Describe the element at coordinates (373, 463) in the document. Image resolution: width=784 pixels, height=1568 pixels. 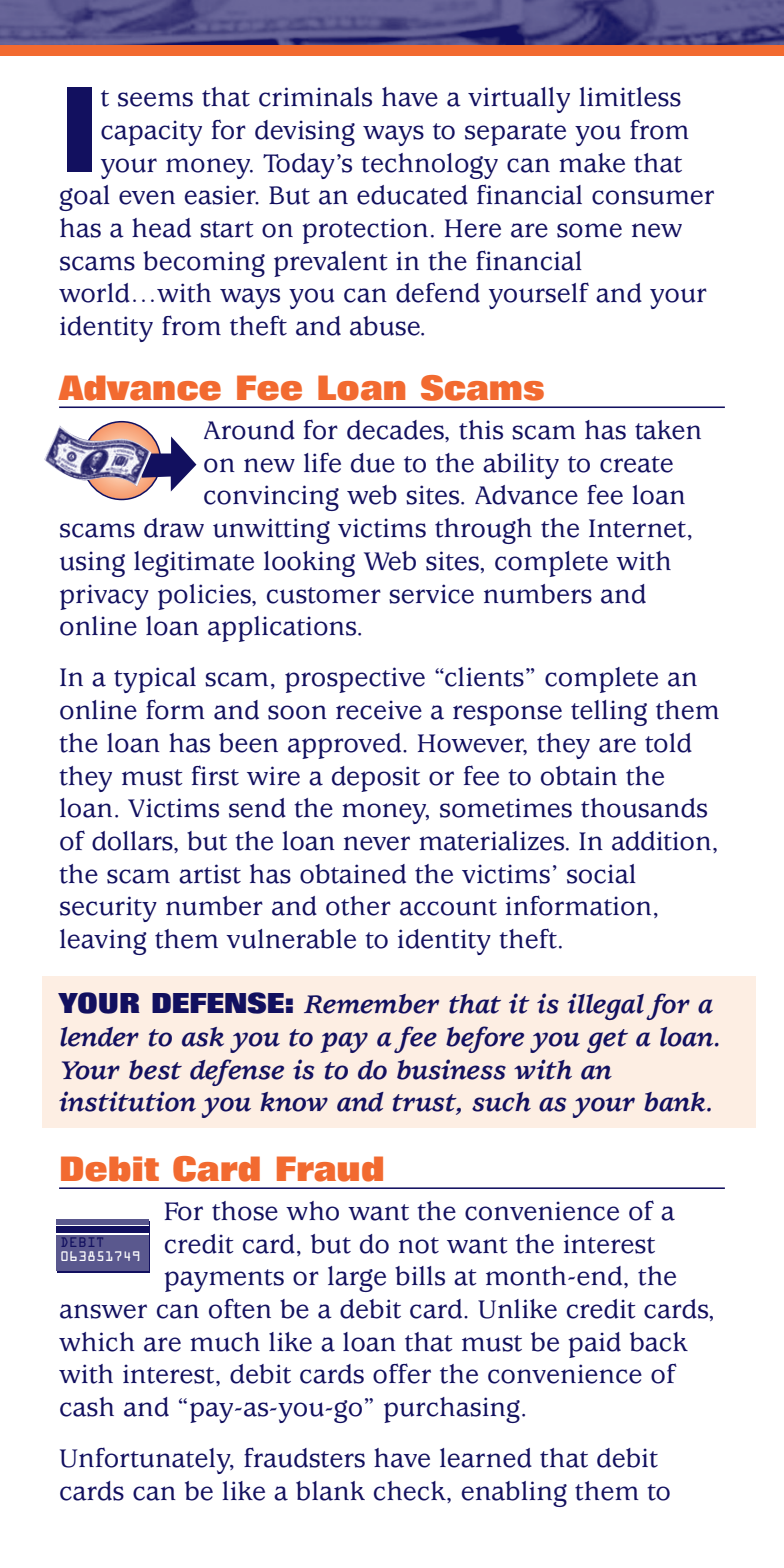
I see `due` at that location.
